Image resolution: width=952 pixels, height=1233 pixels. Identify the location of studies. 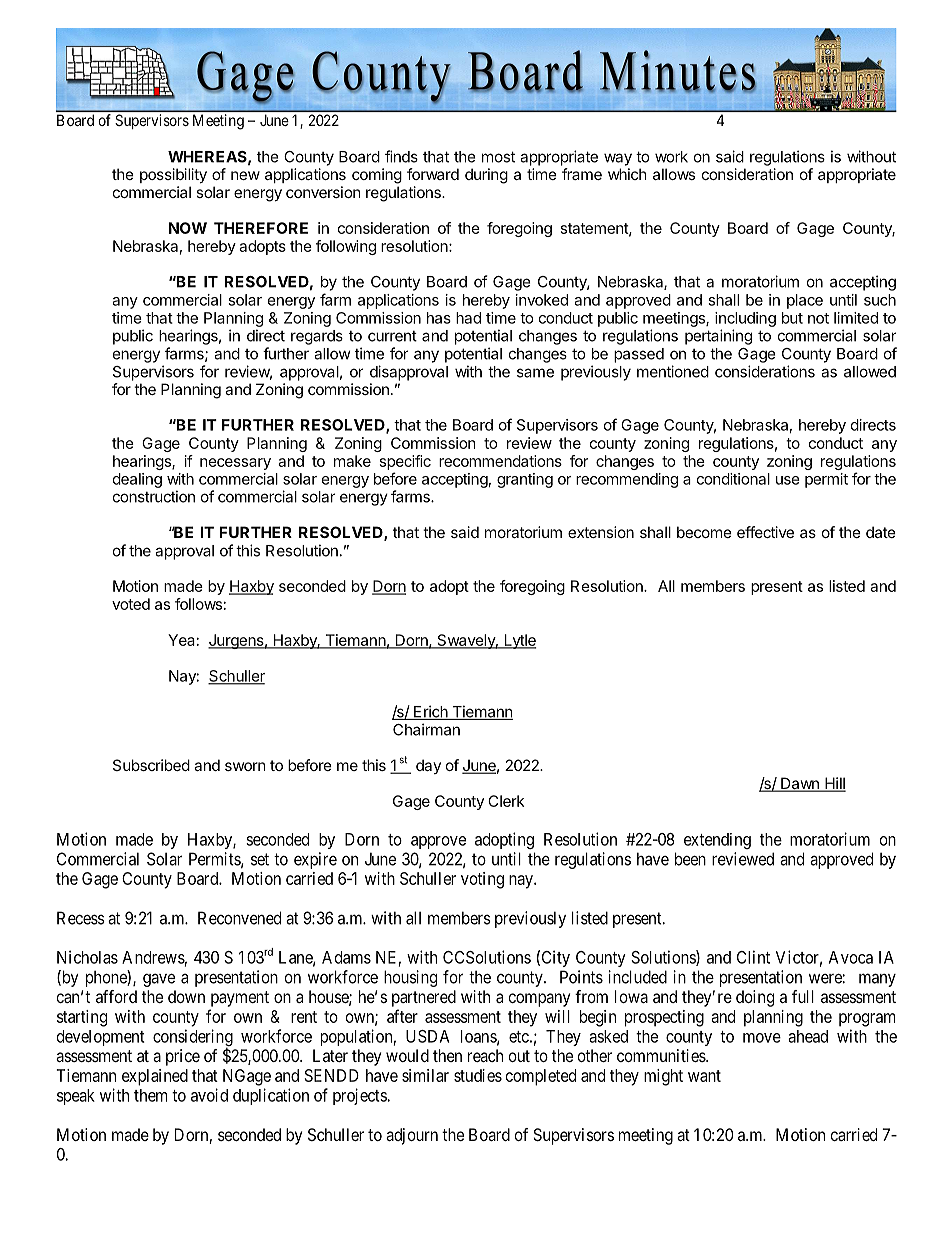
(478, 1075).
